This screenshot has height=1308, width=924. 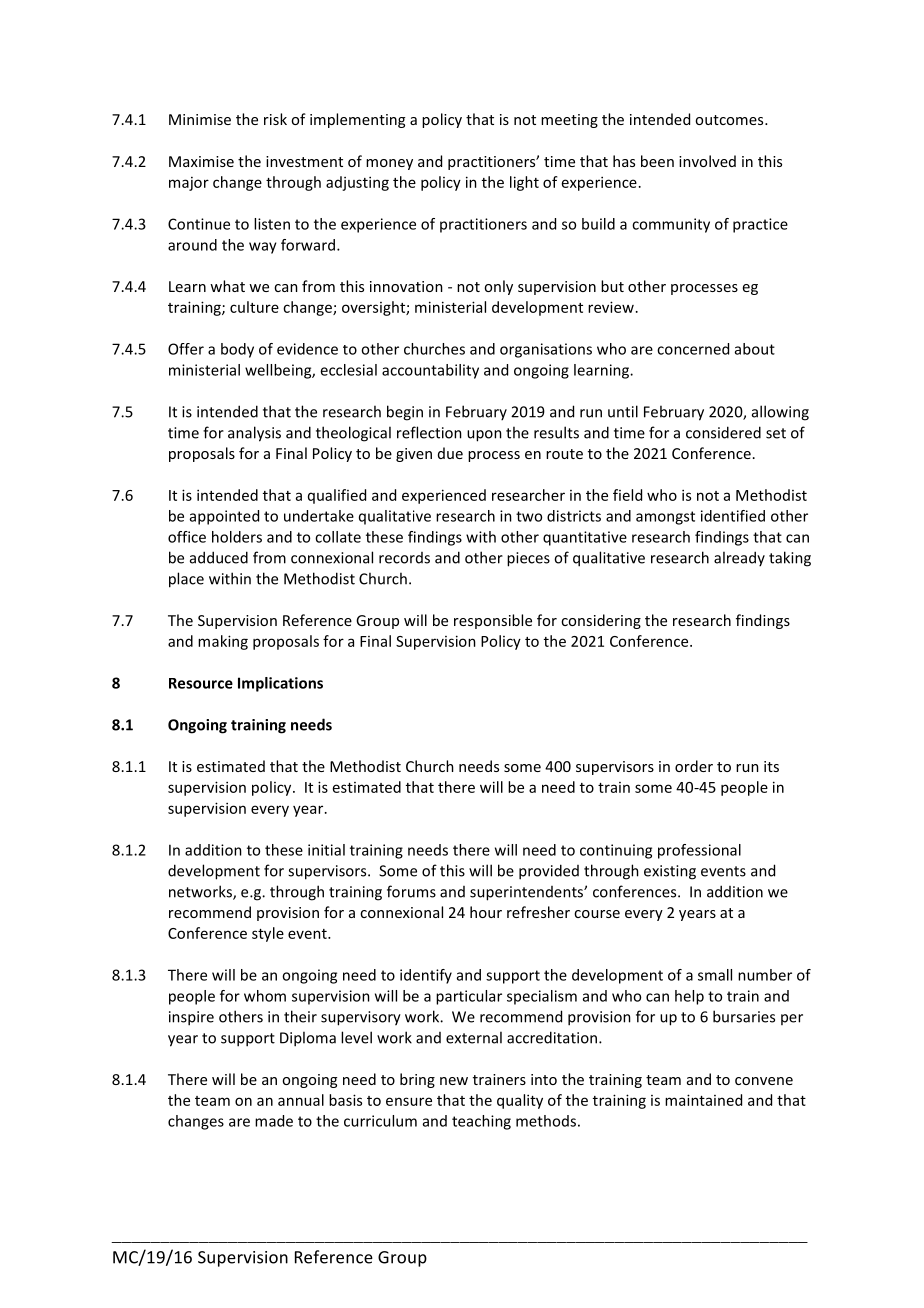 I want to click on risk, so click(x=275, y=119).
